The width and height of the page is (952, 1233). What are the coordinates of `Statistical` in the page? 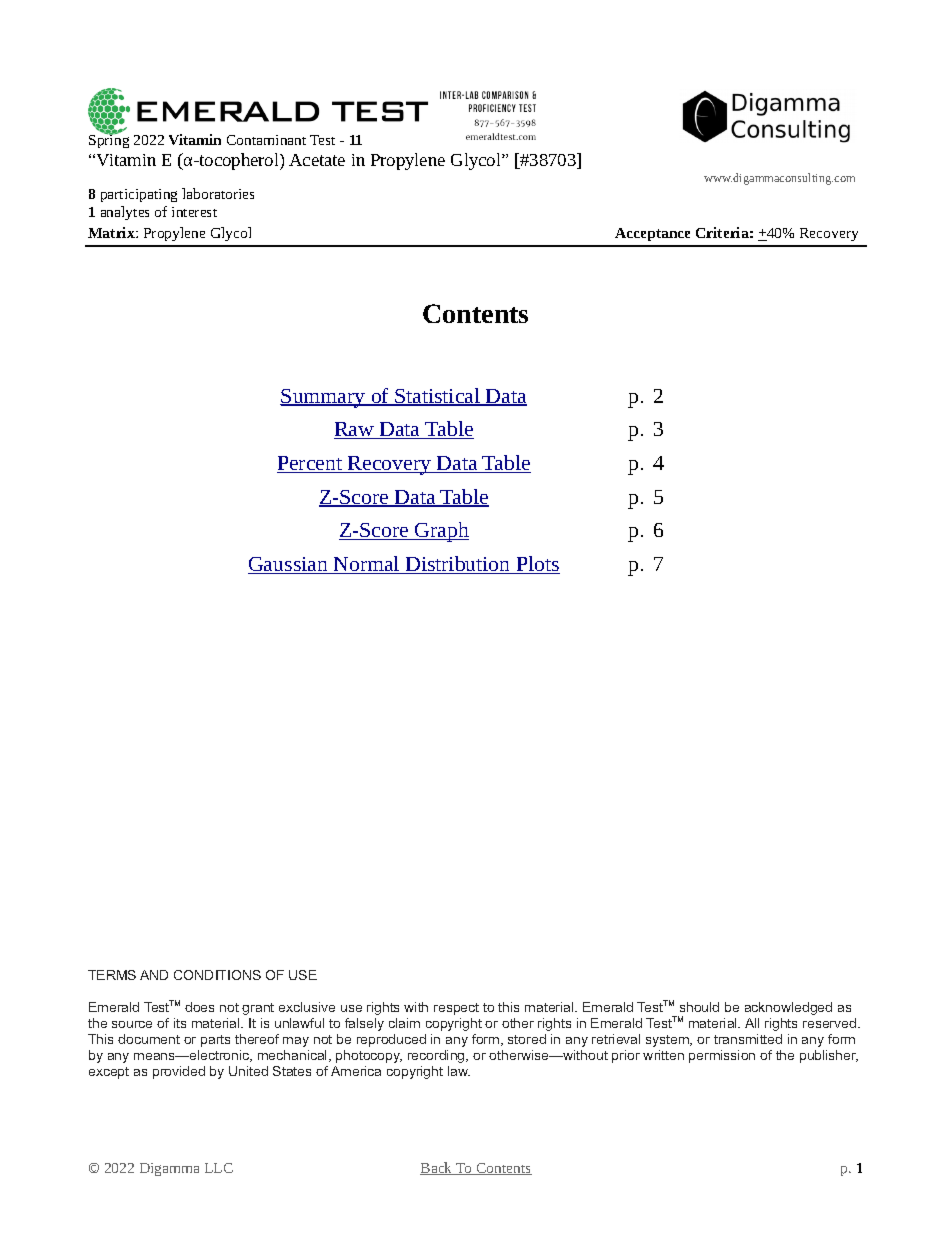 It's located at (438, 397).
